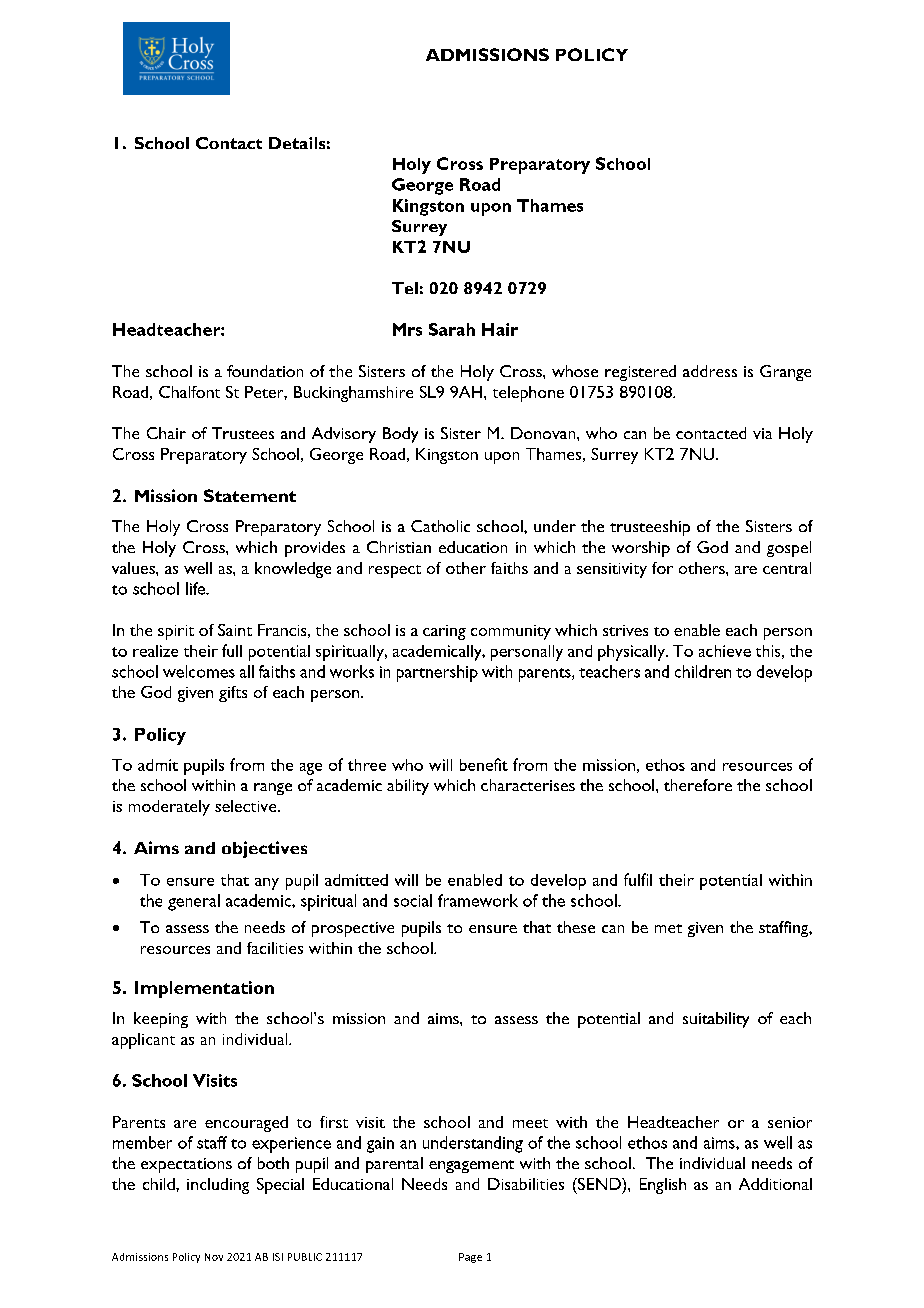 Image resolution: width=924 pixels, height=1308 pixels. I want to click on selective, so click(247, 806).
